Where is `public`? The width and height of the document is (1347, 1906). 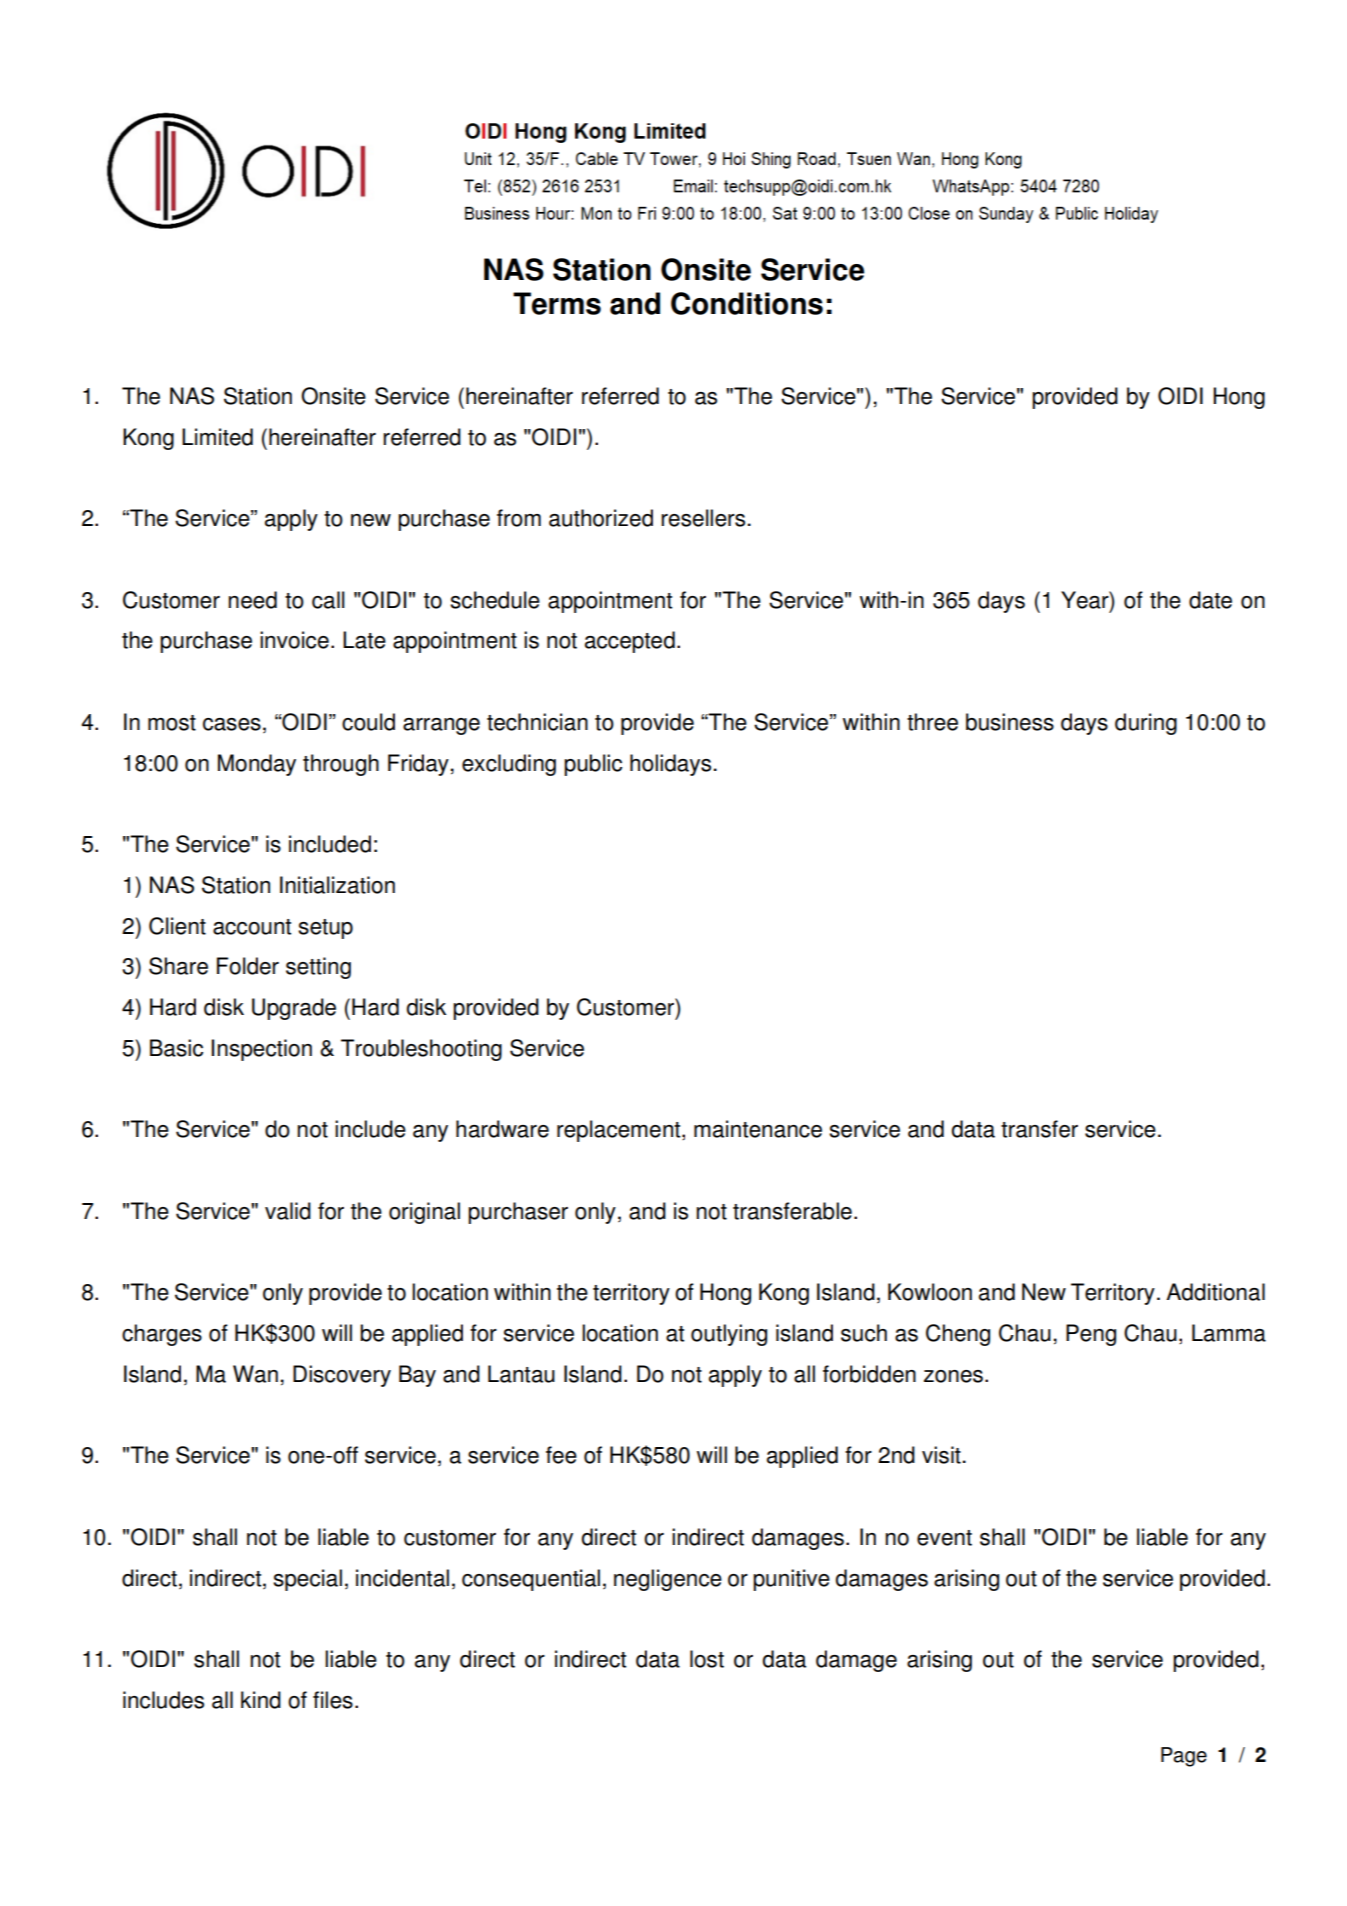 public is located at coordinates (593, 765).
